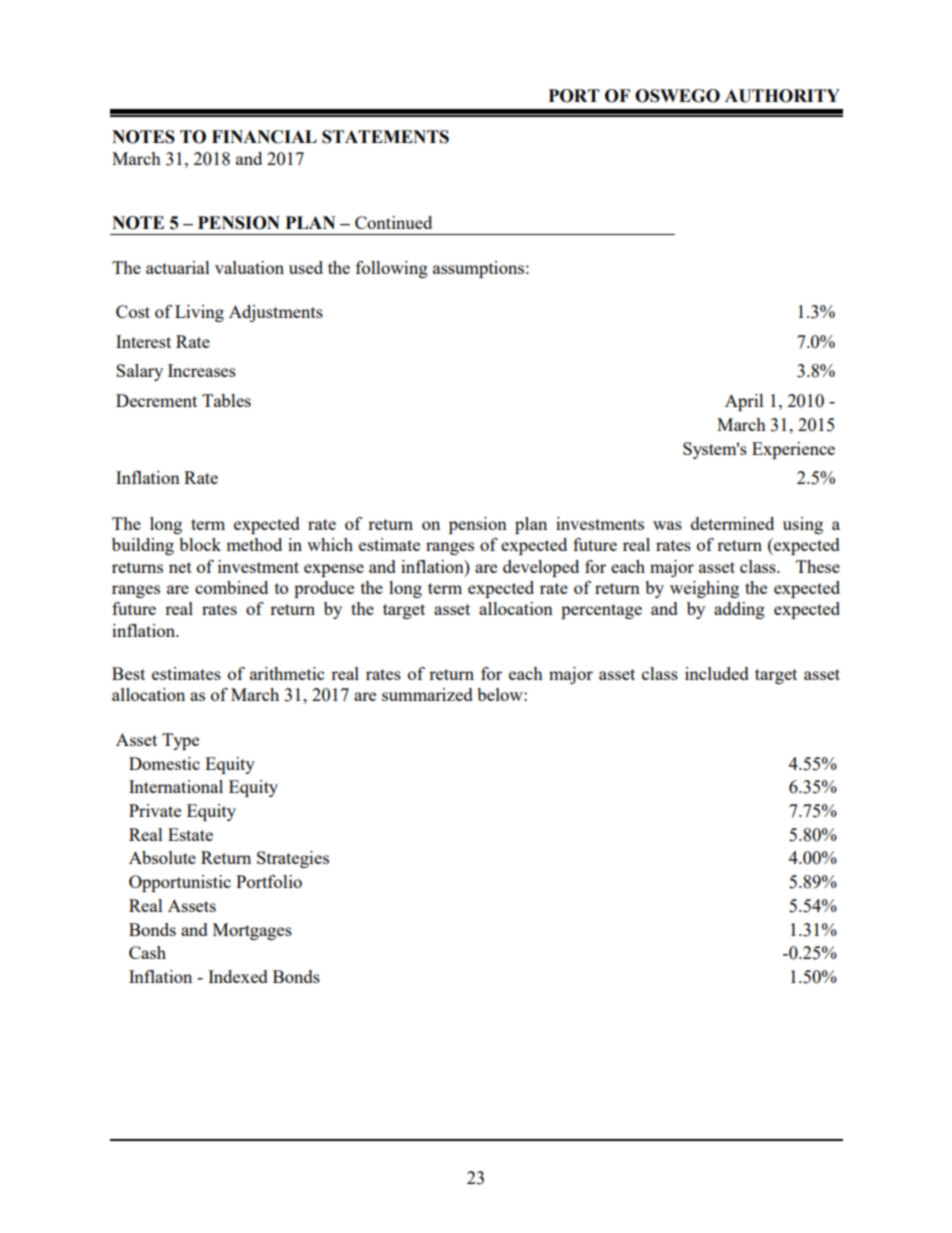 This screenshot has height=1233, width=952. Describe the element at coordinates (717, 673) in the screenshot. I see `included` at that location.
